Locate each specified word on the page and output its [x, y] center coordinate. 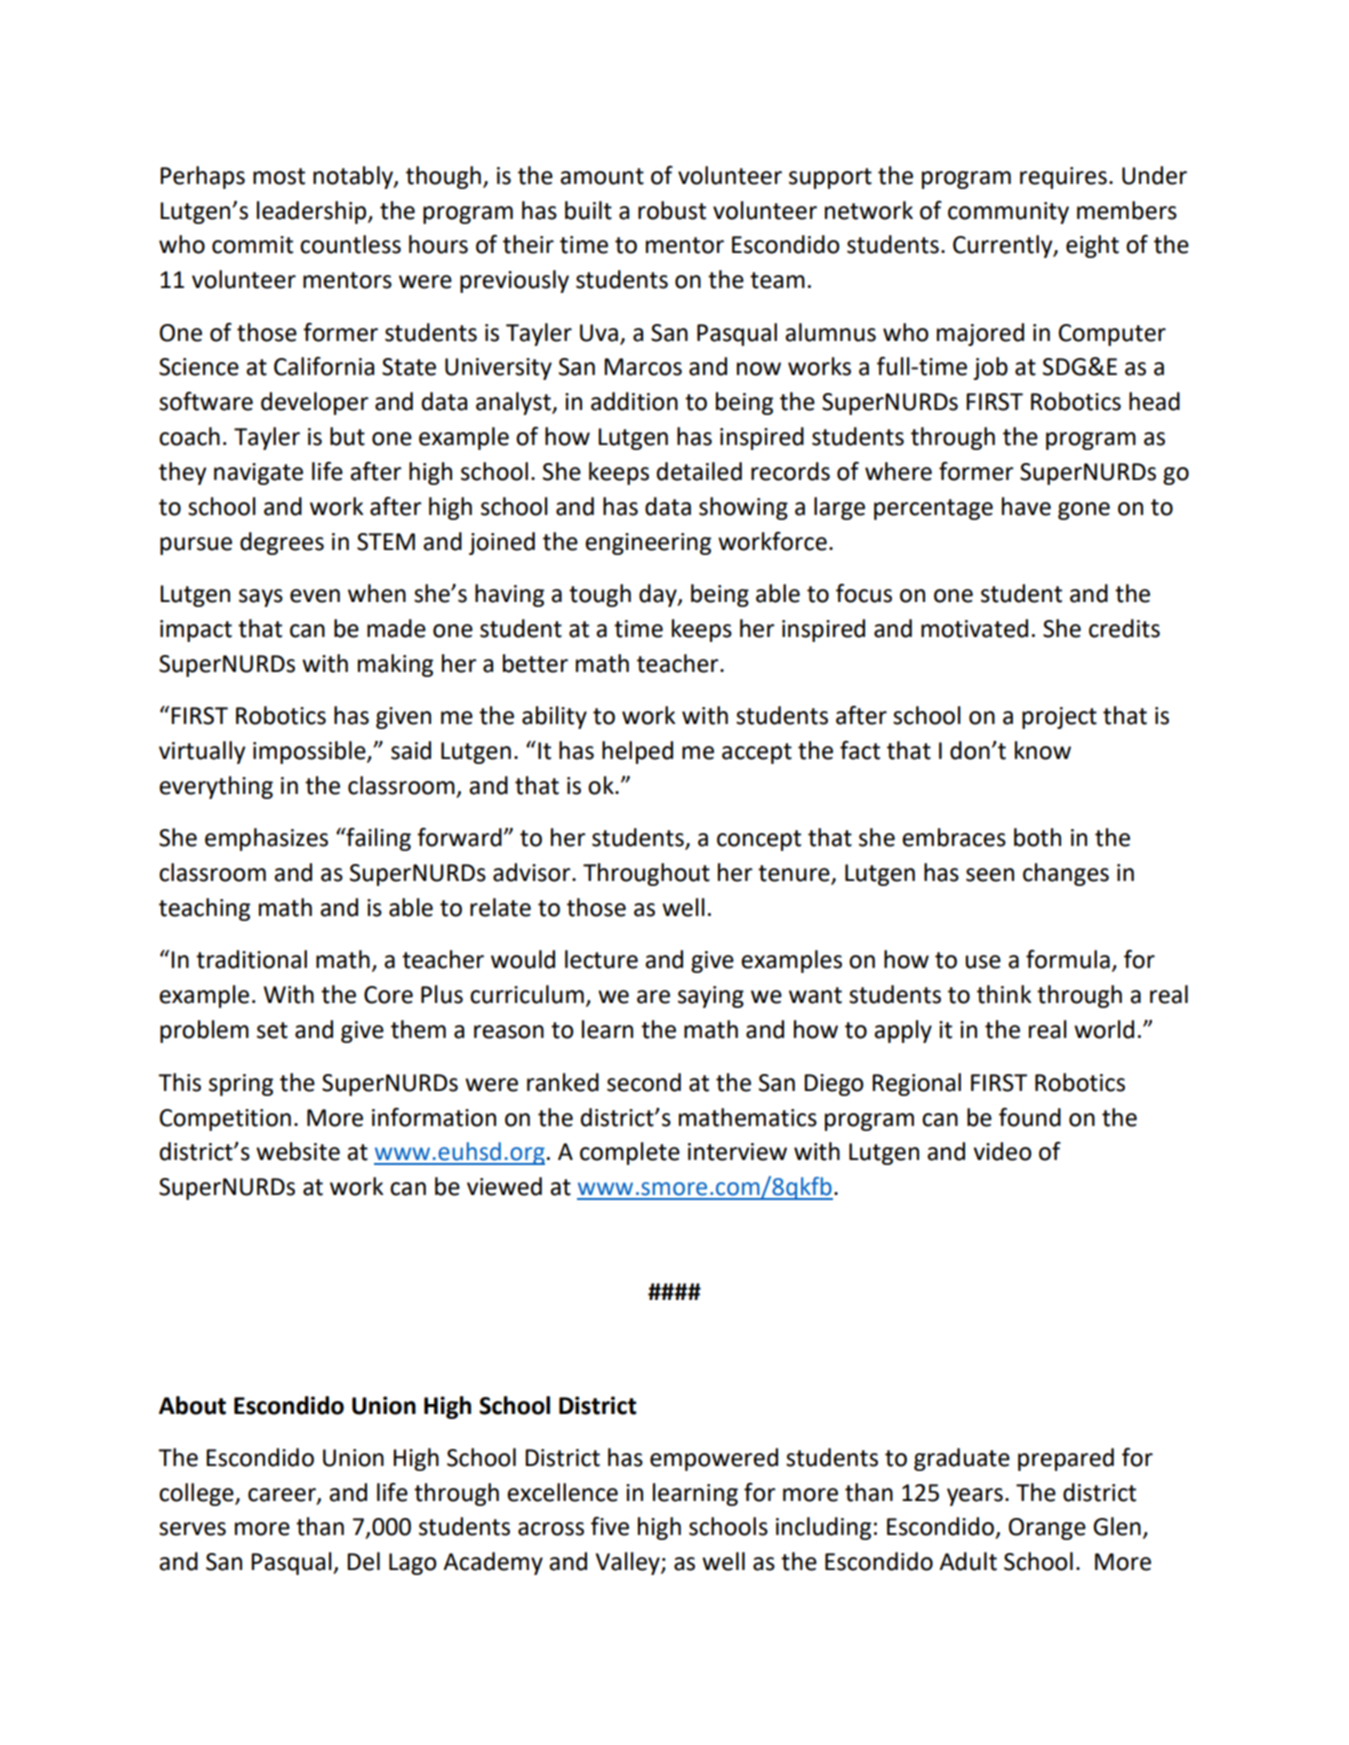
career [283, 1495]
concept [759, 840]
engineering [648, 544]
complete [630, 1153]
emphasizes [266, 839]
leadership [313, 212]
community [1008, 213]
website [298, 1151]
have [1026, 506]
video [1002, 1151]
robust [672, 210]
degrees [282, 543]
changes [1066, 874]
